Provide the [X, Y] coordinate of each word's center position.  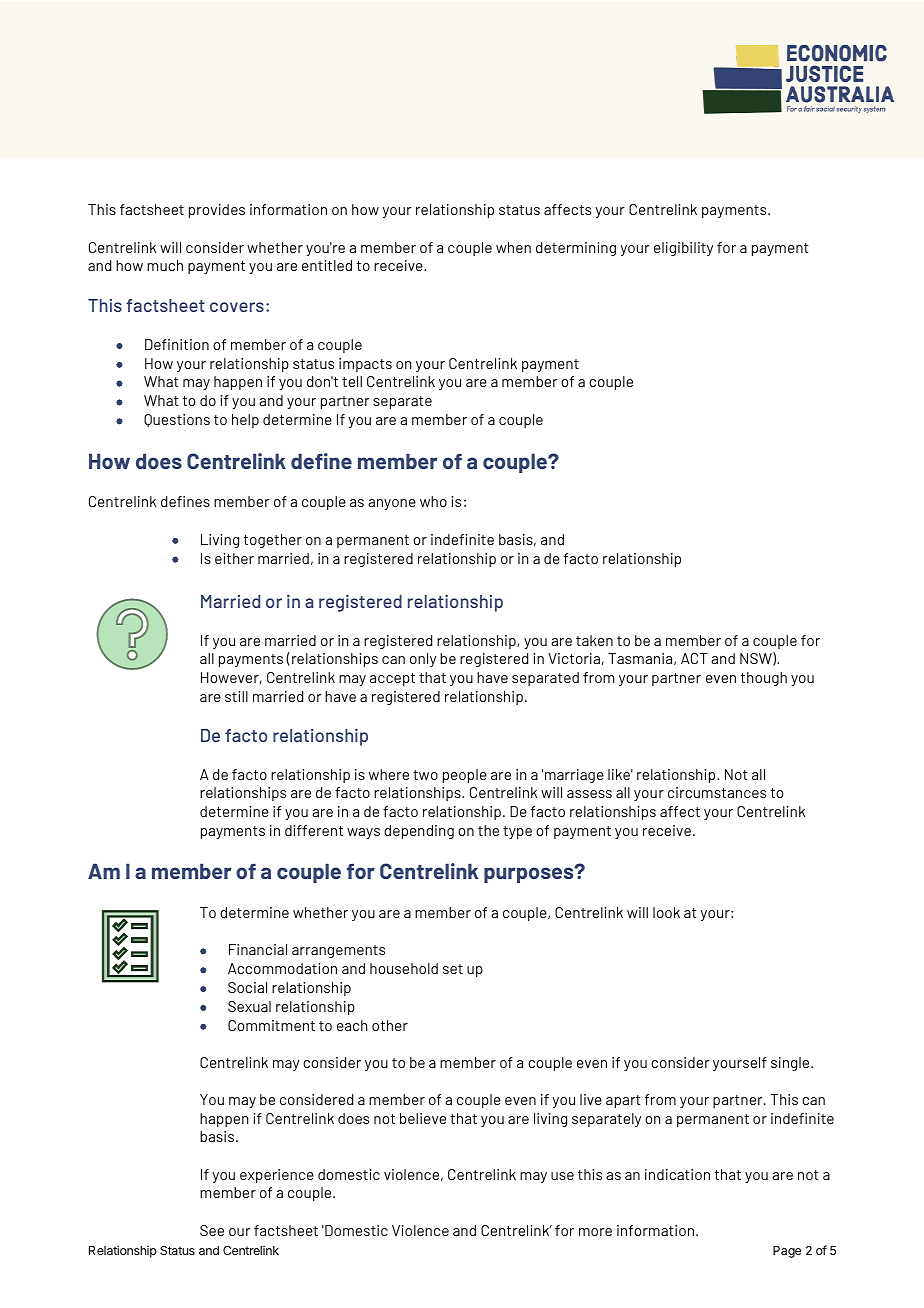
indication [677, 1174]
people [465, 776]
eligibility [683, 249]
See [212, 1230]
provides [217, 211]
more [595, 1232]
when [513, 247]
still [236, 696]
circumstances [717, 792]
